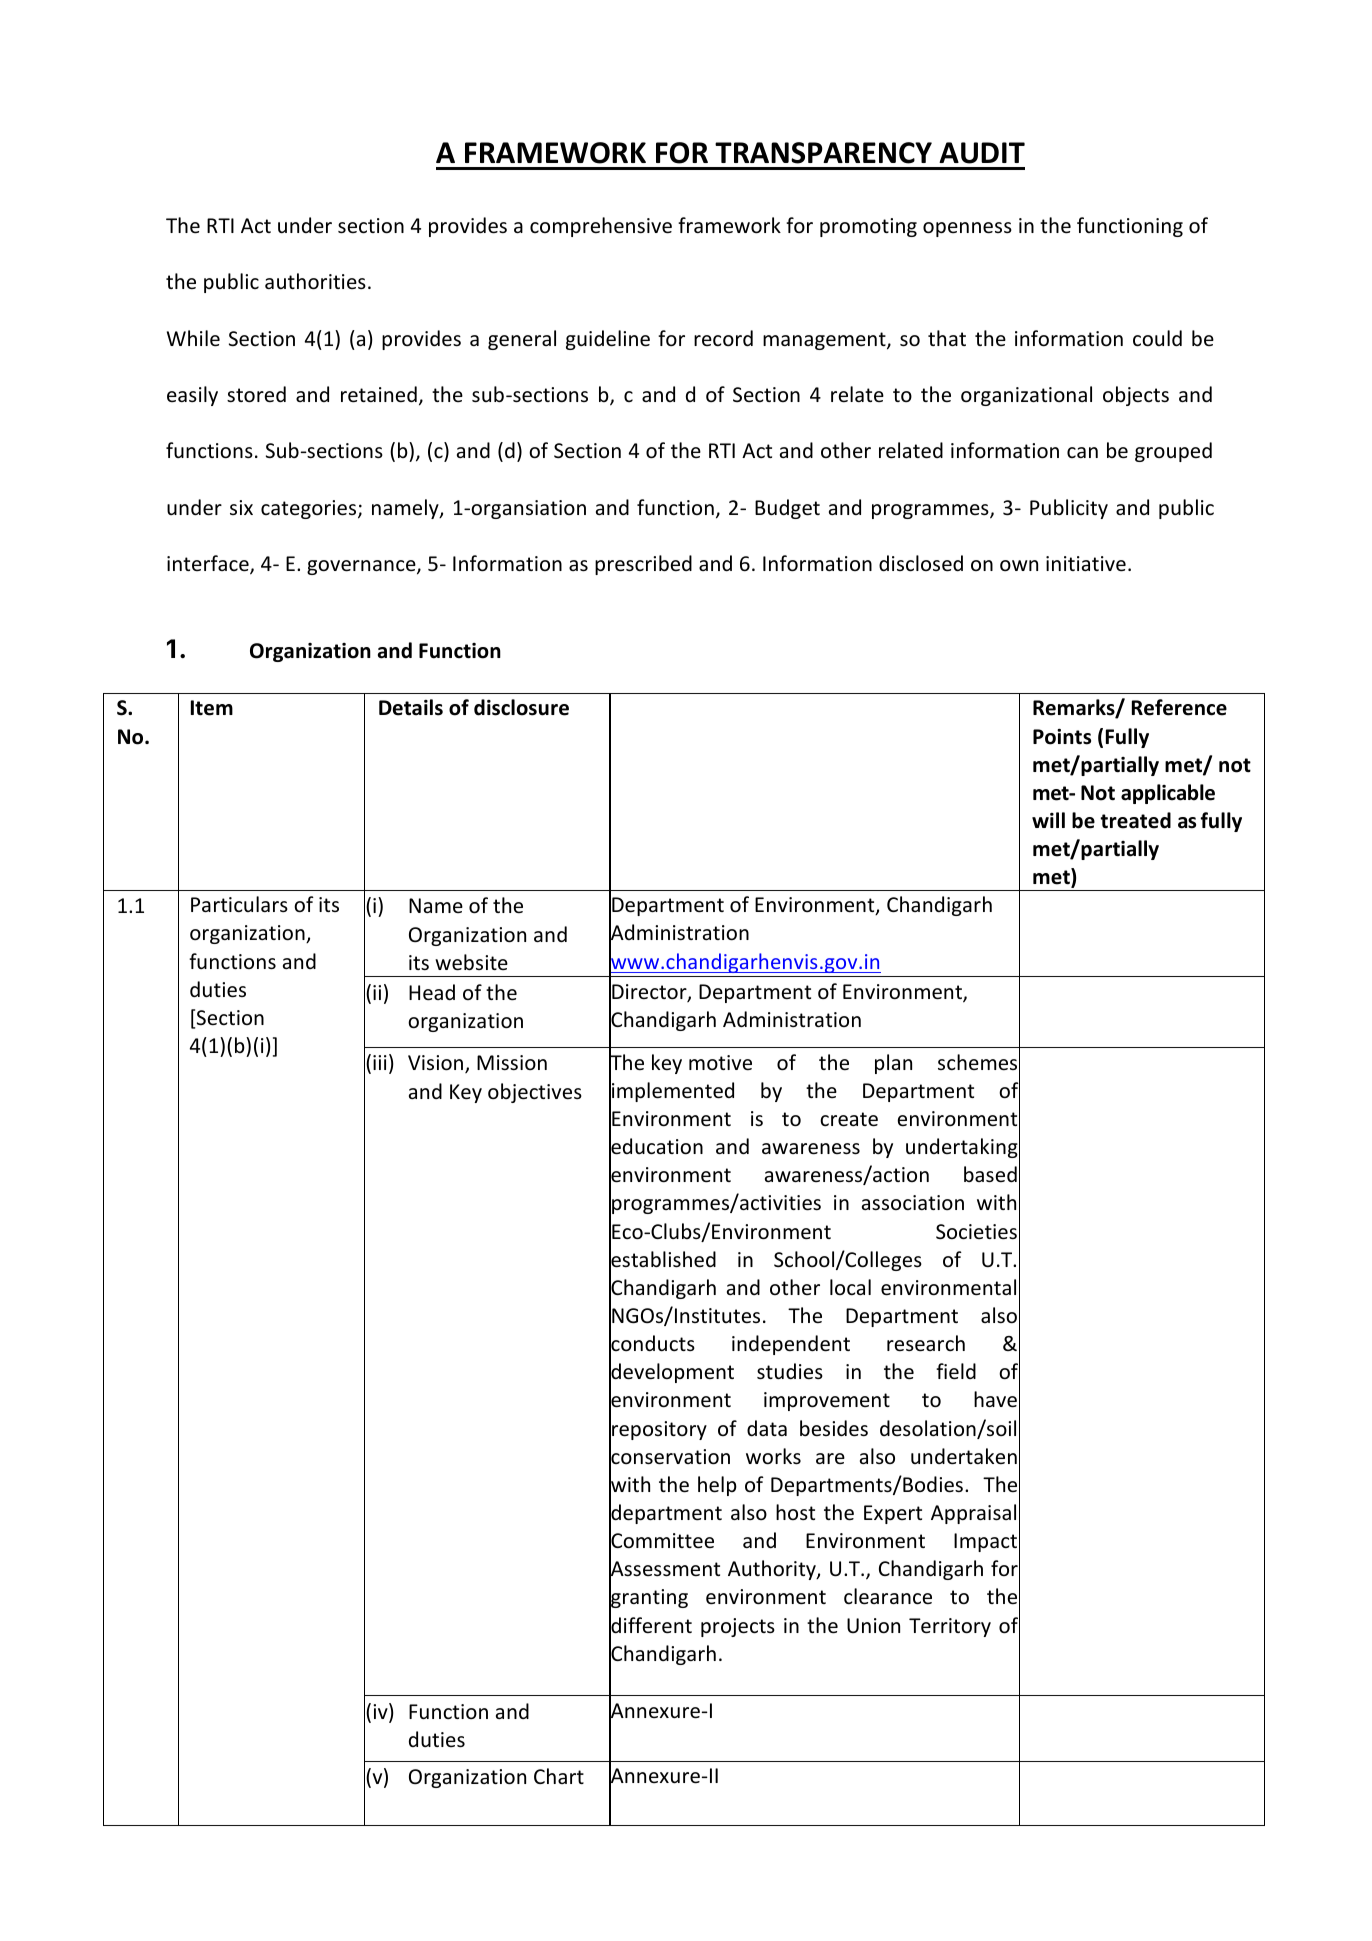 Image resolution: width=1372 pixels, height=1941 pixels. What do you see at coordinates (956, 1371) in the screenshot?
I see `field` at bounding box center [956, 1371].
